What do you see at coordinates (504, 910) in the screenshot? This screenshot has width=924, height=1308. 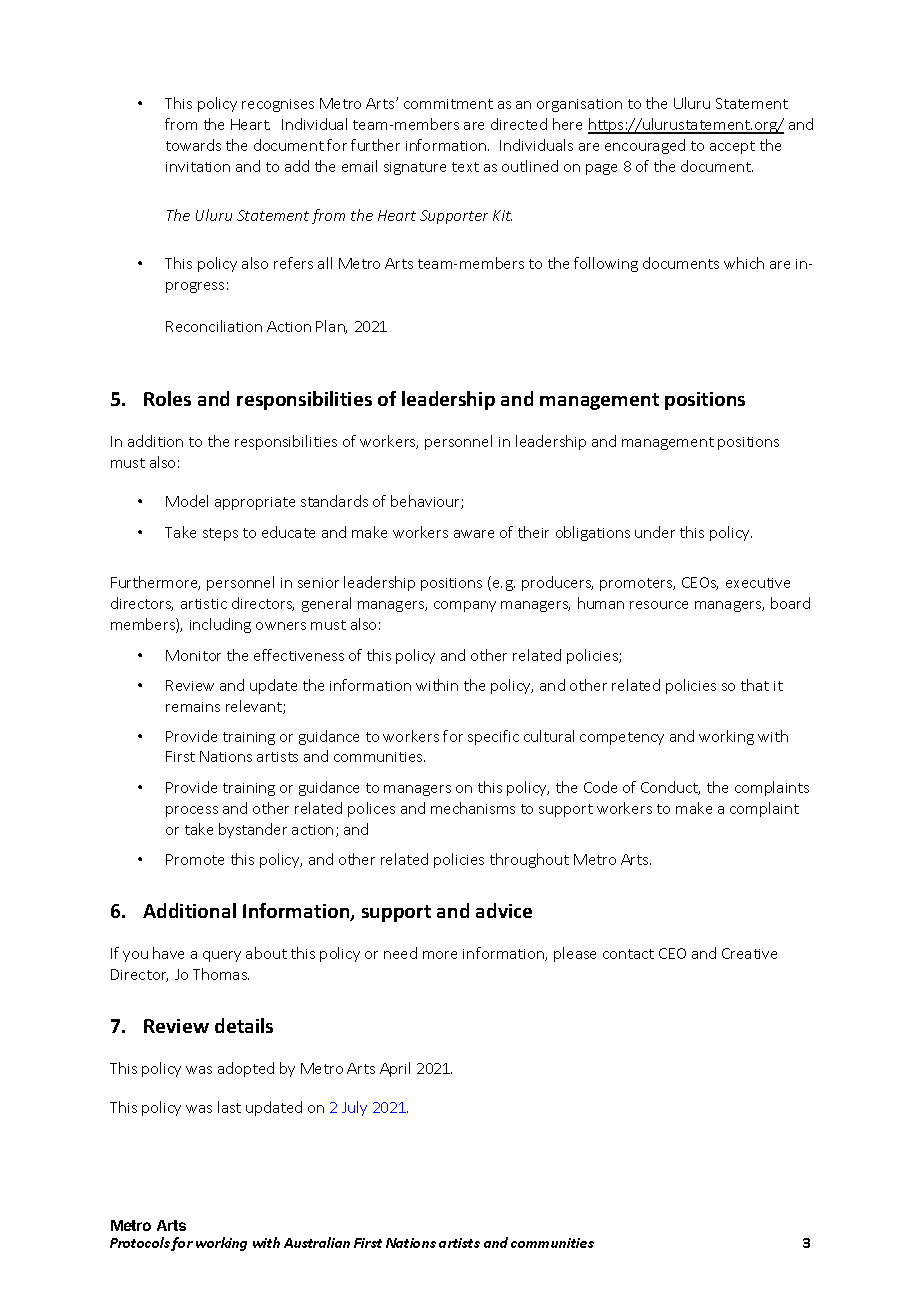 I see `advice` at bounding box center [504, 910].
